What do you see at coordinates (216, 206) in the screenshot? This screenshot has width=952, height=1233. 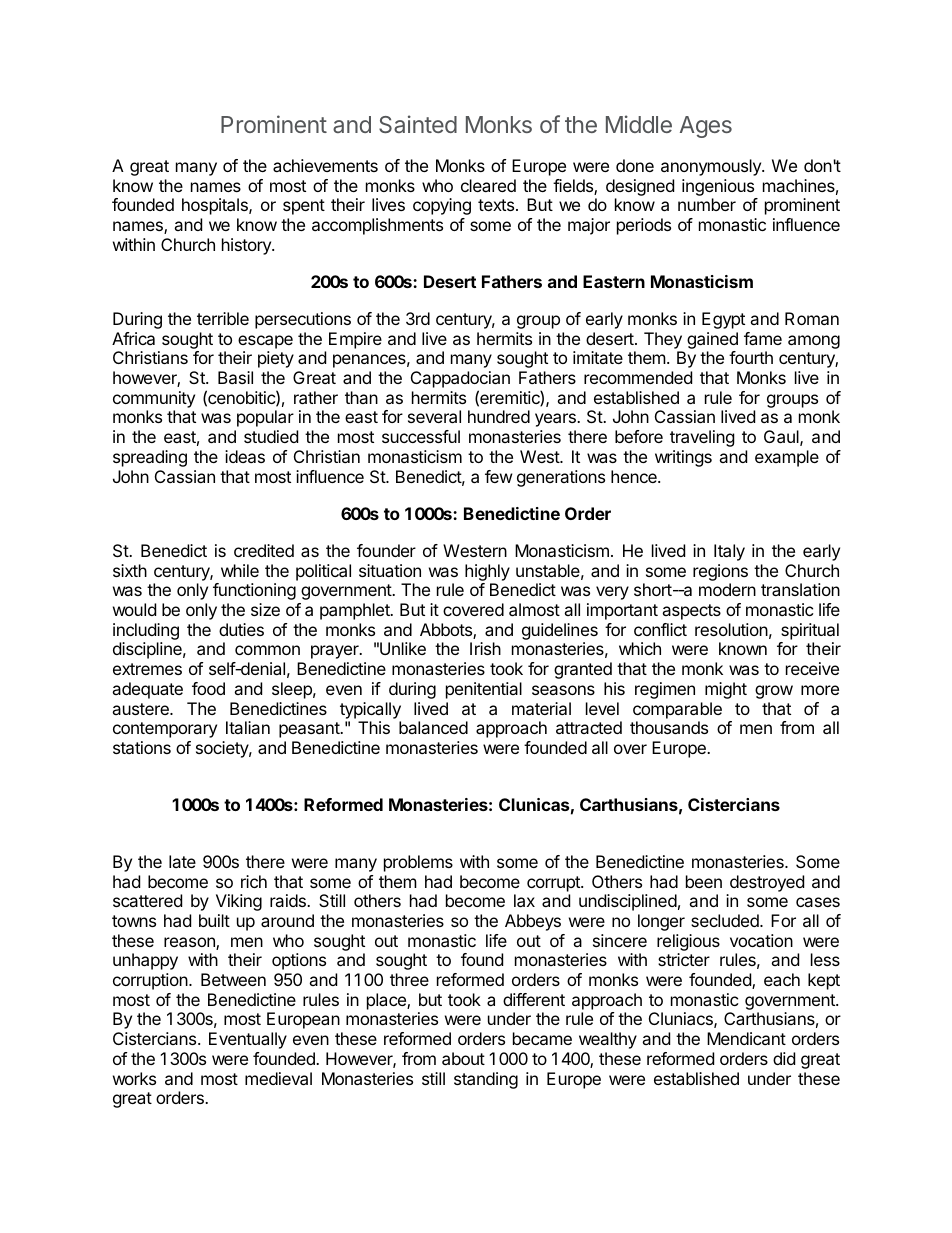 I see `hospitals` at bounding box center [216, 206].
